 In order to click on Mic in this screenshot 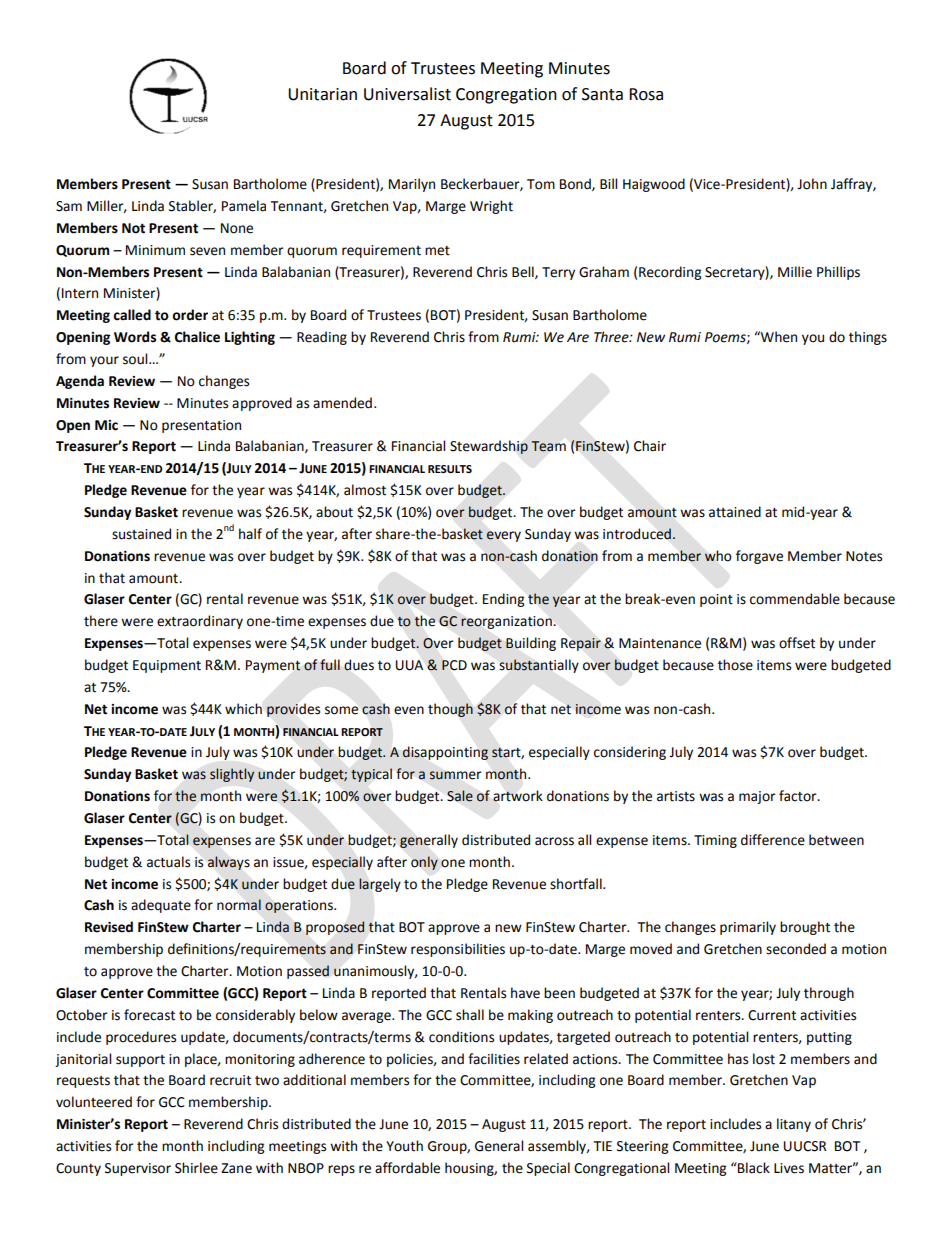, I will do `click(106, 425)`.
